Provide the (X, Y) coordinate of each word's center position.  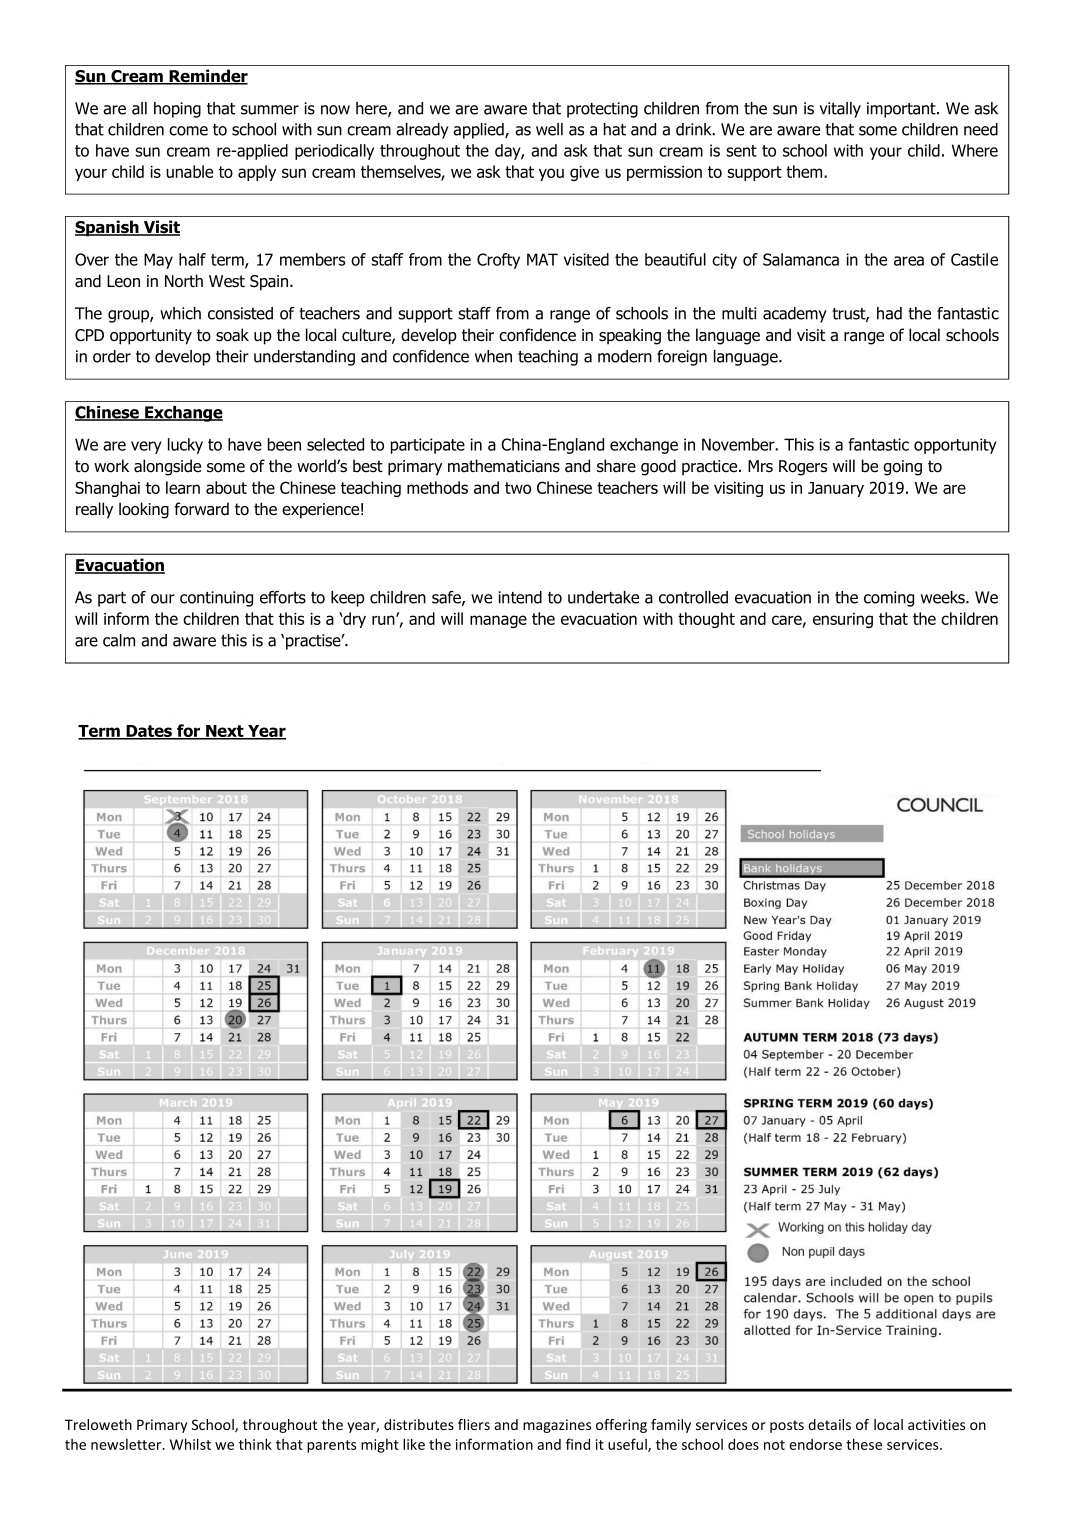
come (188, 131)
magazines (557, 1426)
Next (225, 732)
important (902, 110)
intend (520, 597)
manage (498, 621)
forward (201, 509)
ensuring (843, 620)
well (549, 129)
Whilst (190, 1444)
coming (889, 599)
